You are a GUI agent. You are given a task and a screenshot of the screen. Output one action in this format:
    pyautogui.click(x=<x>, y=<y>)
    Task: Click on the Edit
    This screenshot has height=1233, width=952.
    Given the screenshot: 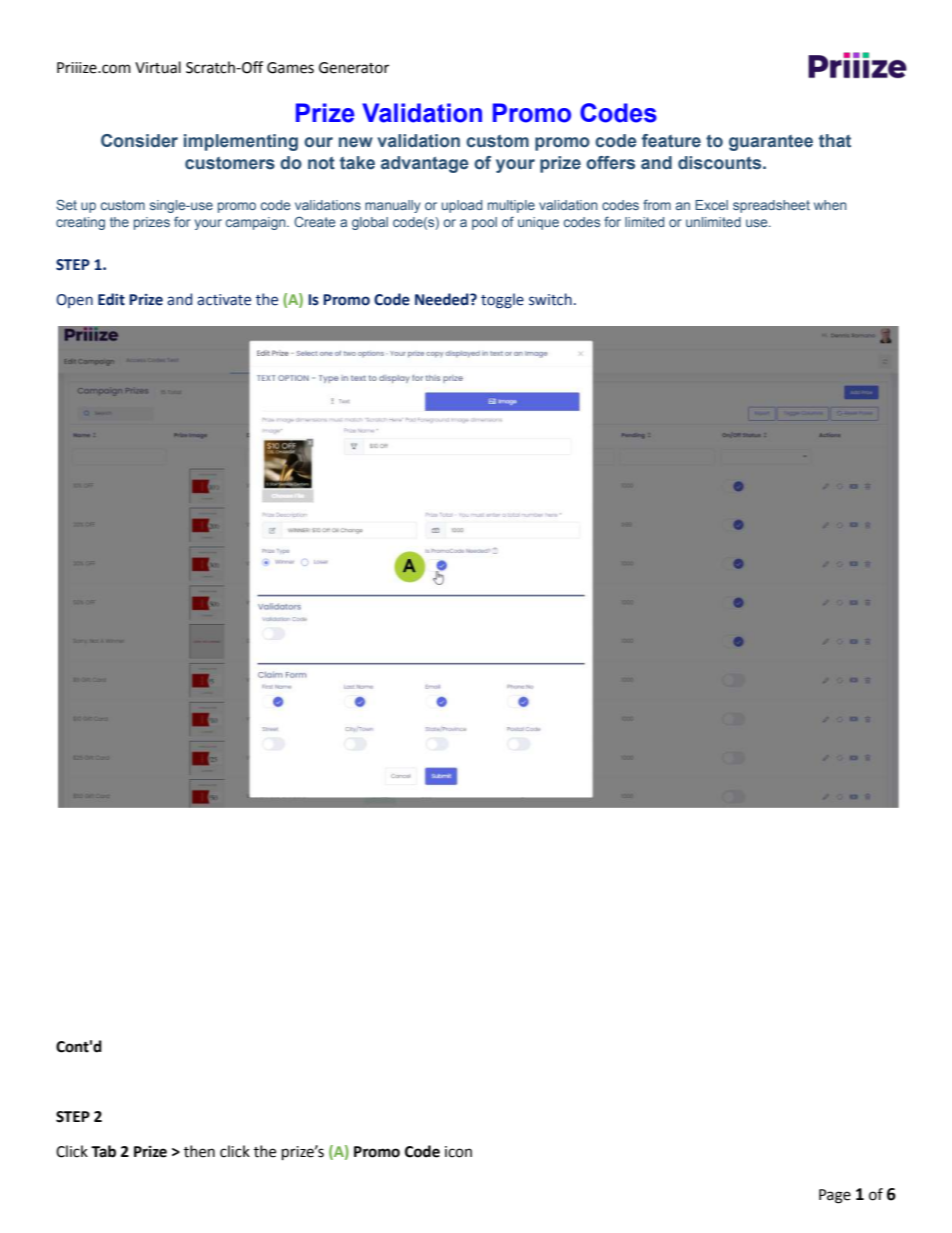 What is the action you would take?
    pyautogui.click(x=111, y=299)
